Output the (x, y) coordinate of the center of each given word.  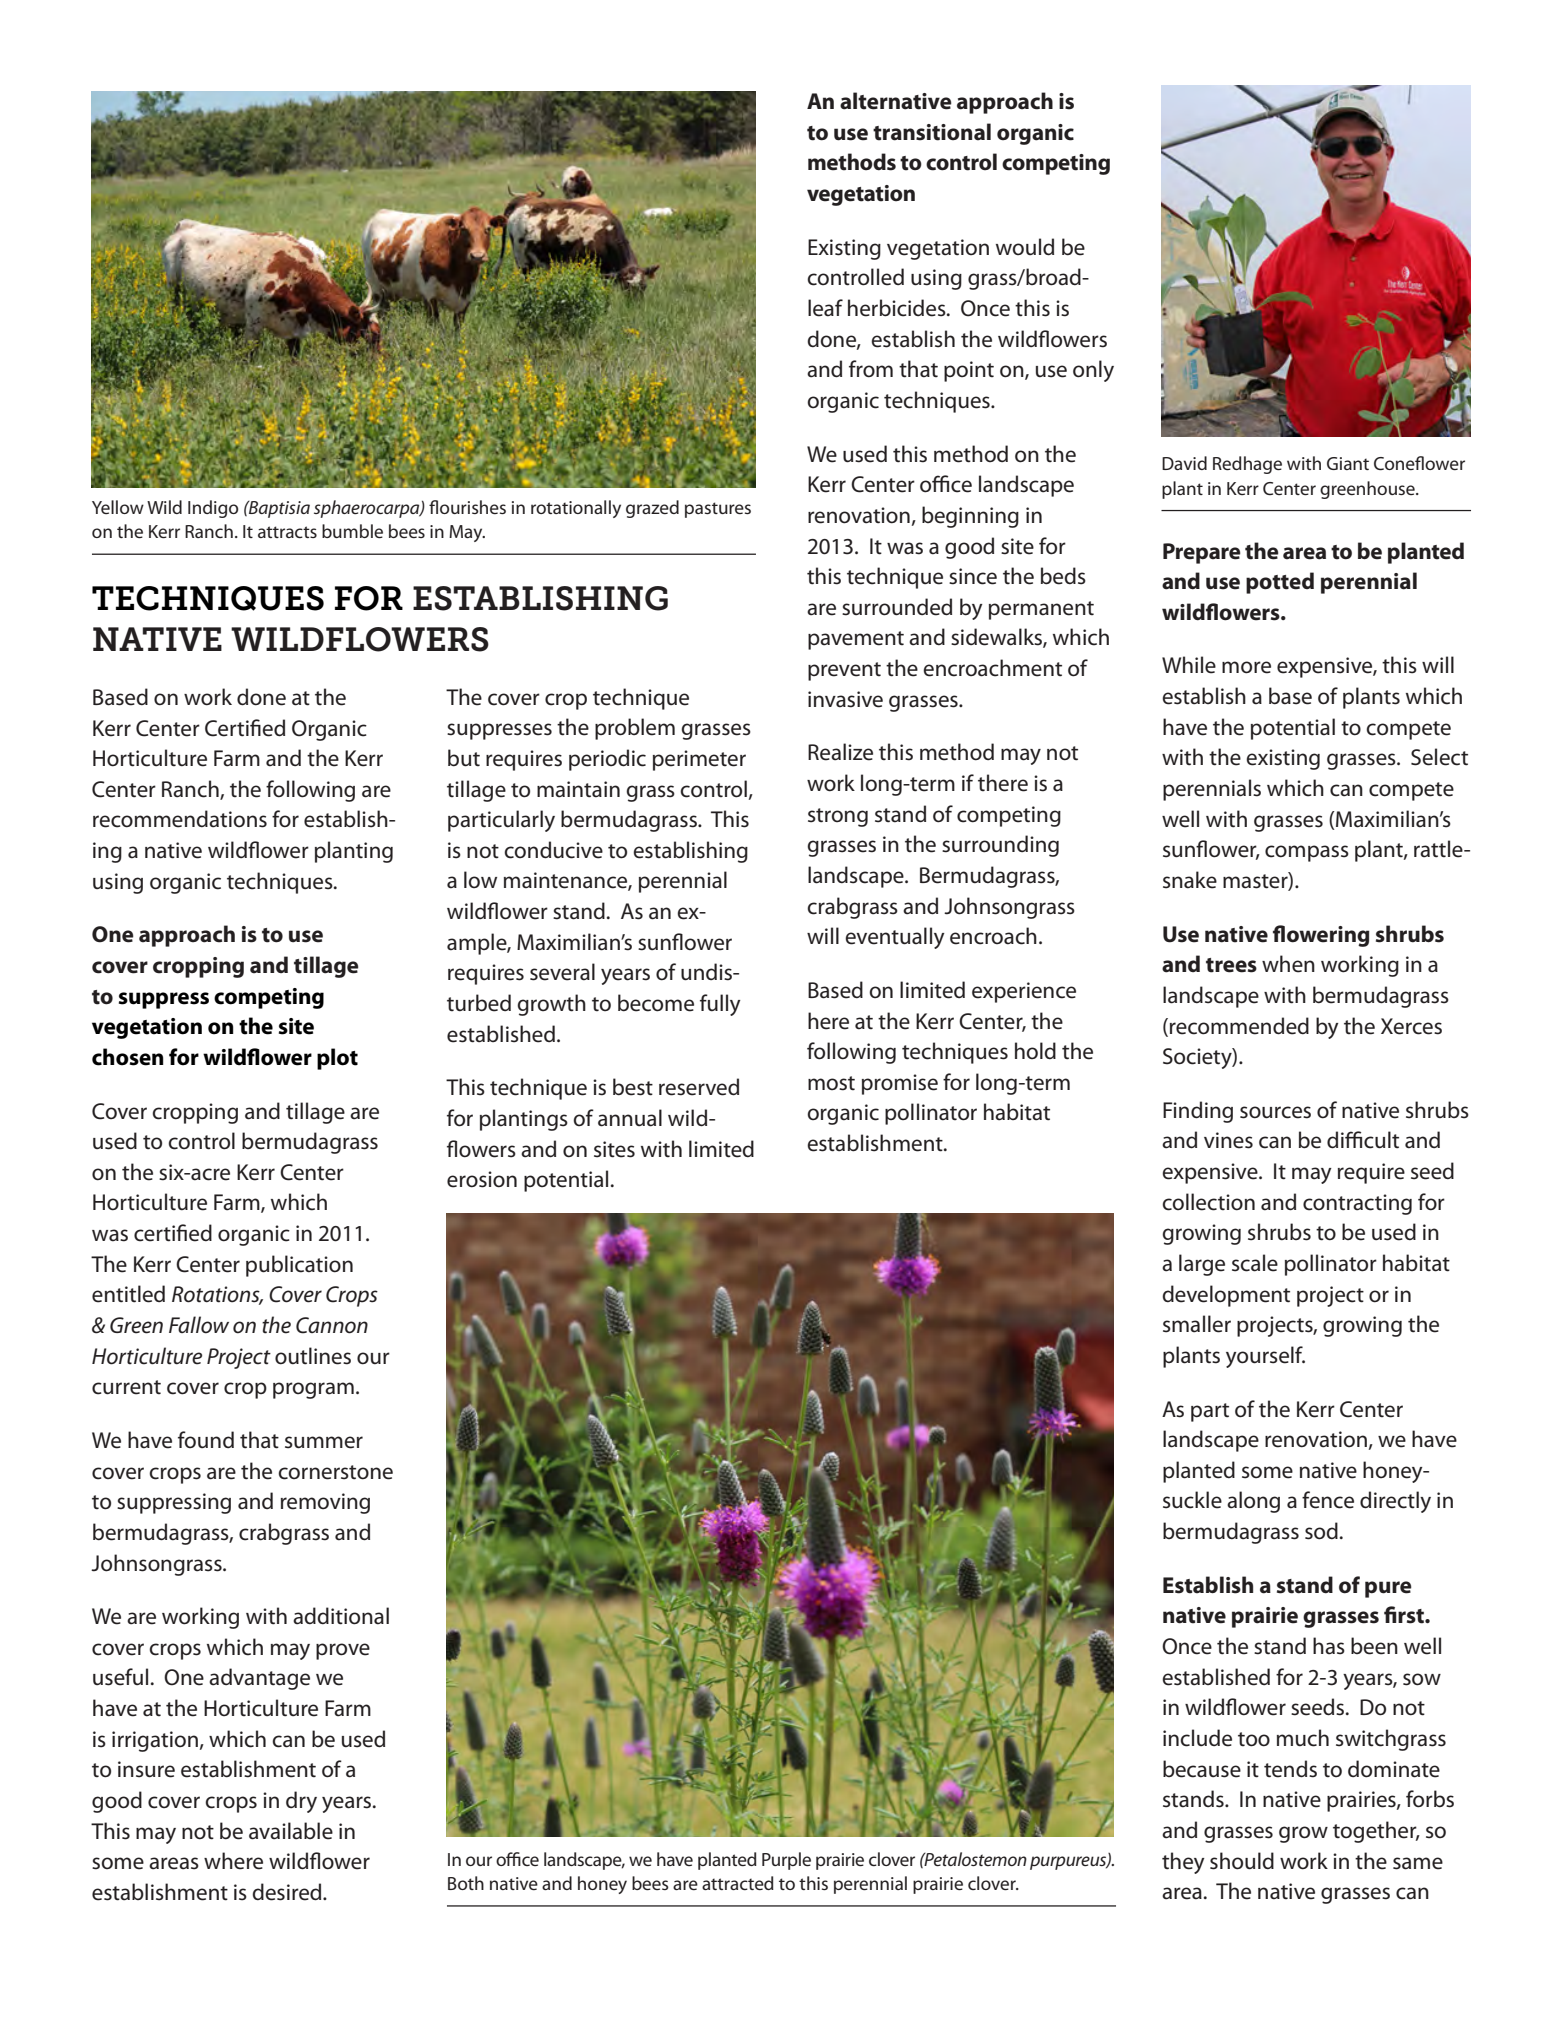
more (1246, 667)
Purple (786, 1861)
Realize (840, 752)
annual (630, 1118)
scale (1255, 1263)
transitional (932, 132)
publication (299, 1266)
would (1025, 247)
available (291, 1831)
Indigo (213, 509)
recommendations (180, 819)
